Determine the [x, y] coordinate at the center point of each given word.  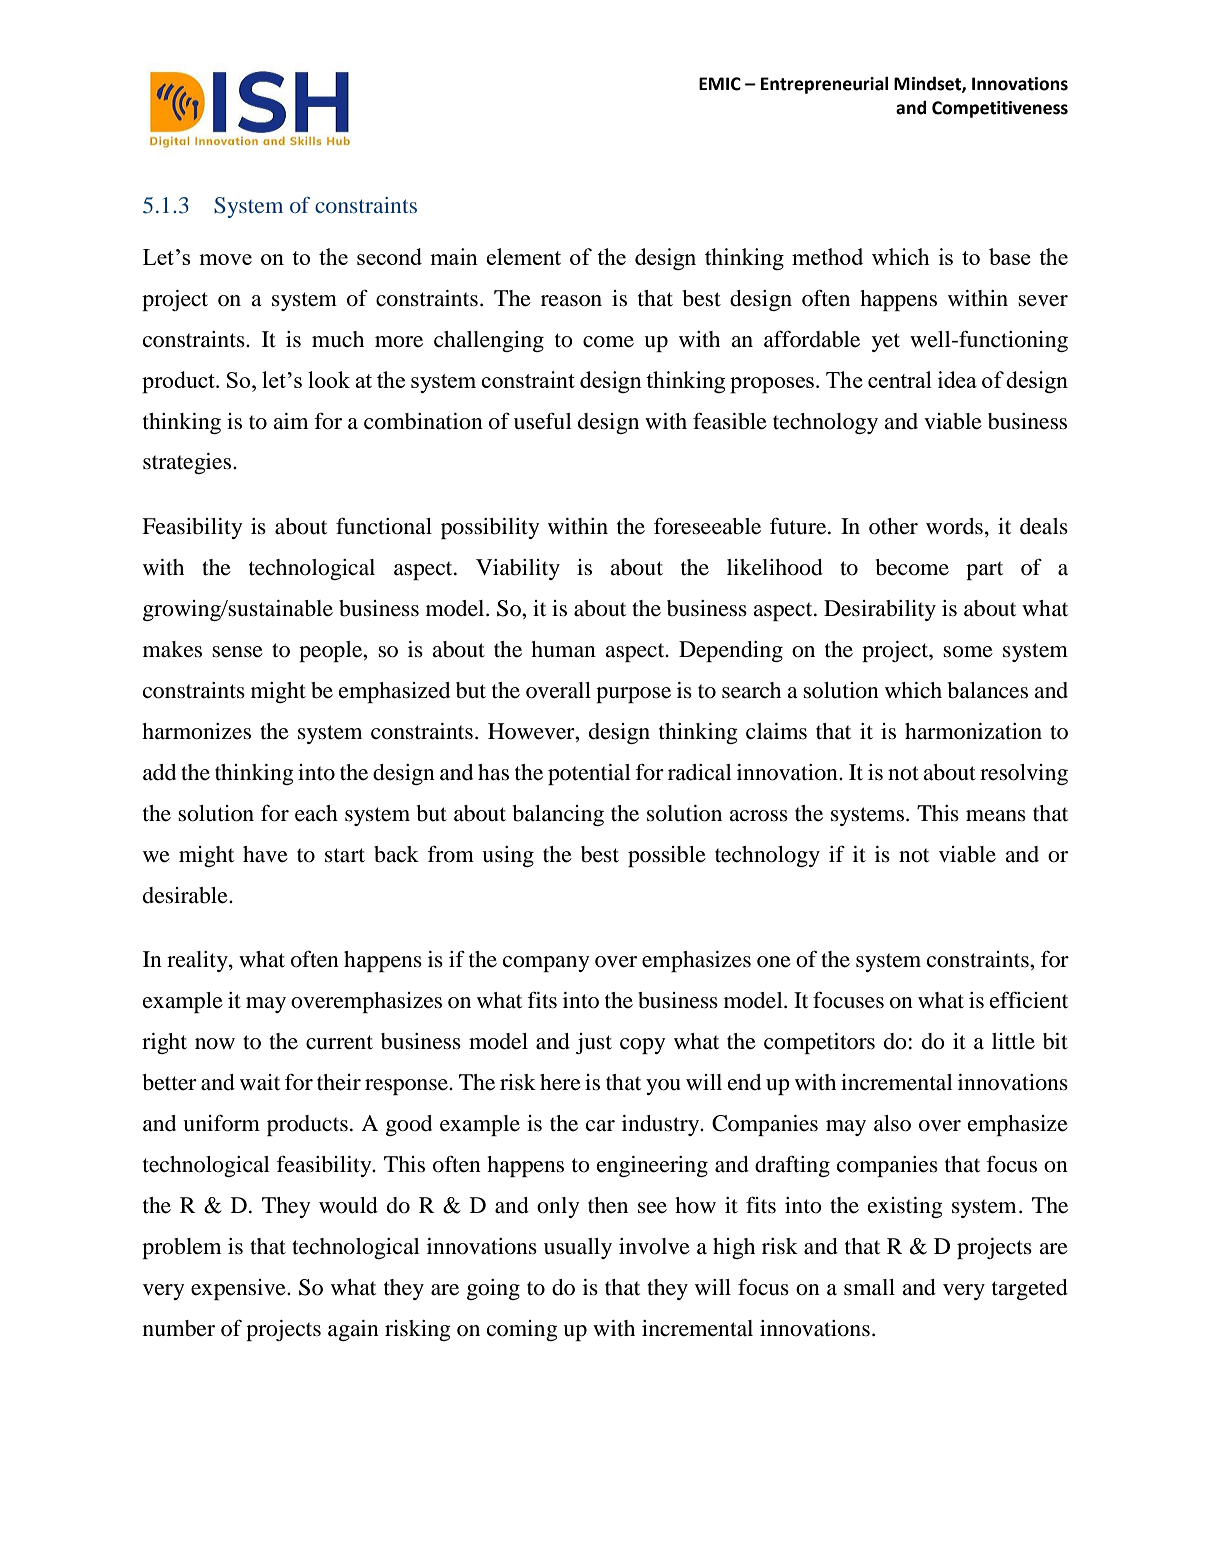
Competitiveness [1000, 109]
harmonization [973, 731]
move [225, 259]
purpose [633, 695]
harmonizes [196, 731]
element [523, 256]
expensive [239, 1289]
